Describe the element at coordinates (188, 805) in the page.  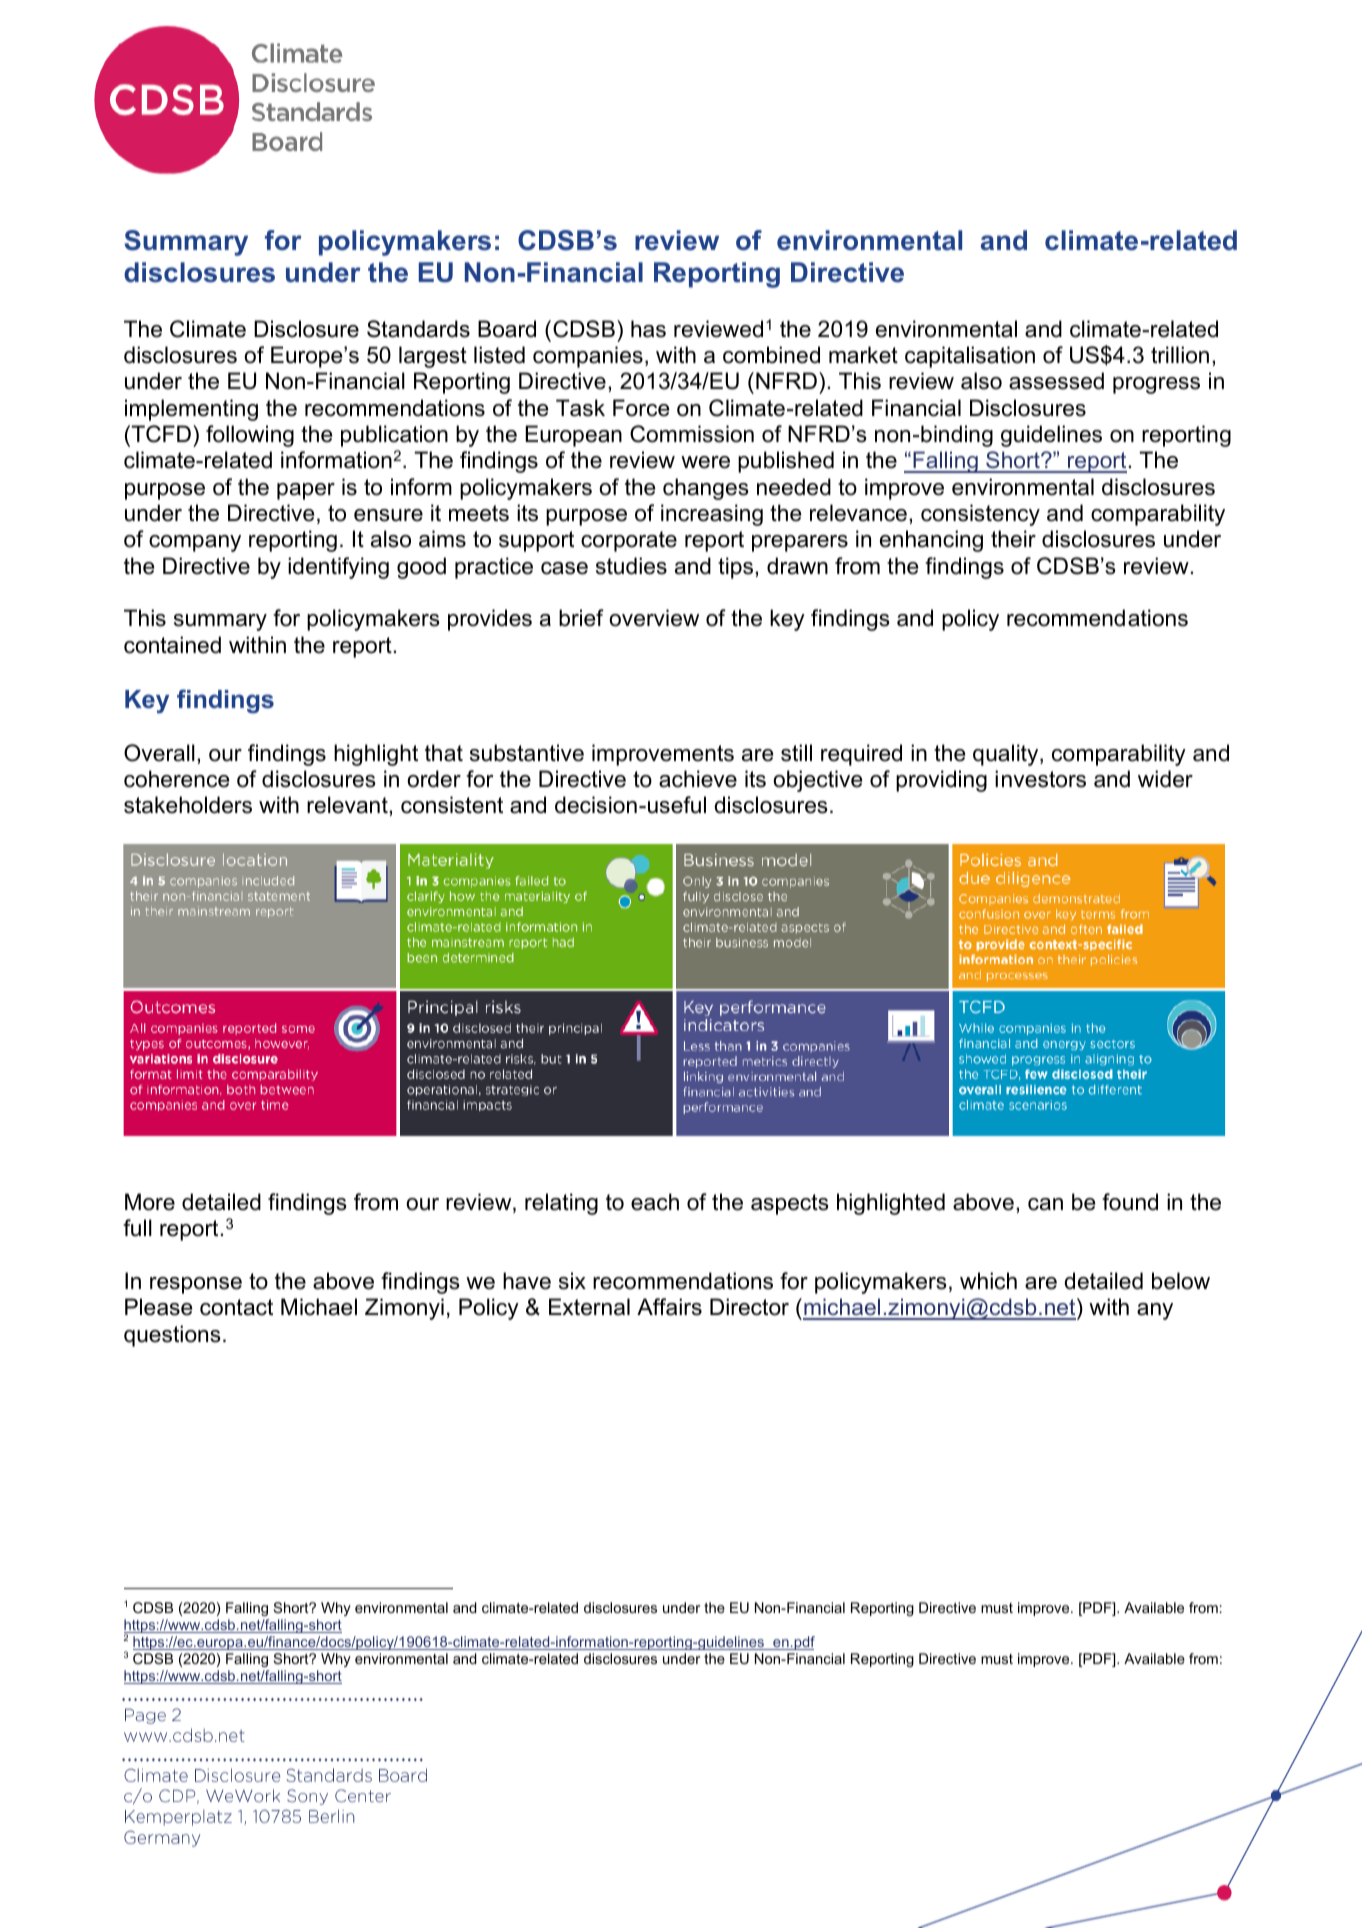
I see `stakeholders` at that location.
